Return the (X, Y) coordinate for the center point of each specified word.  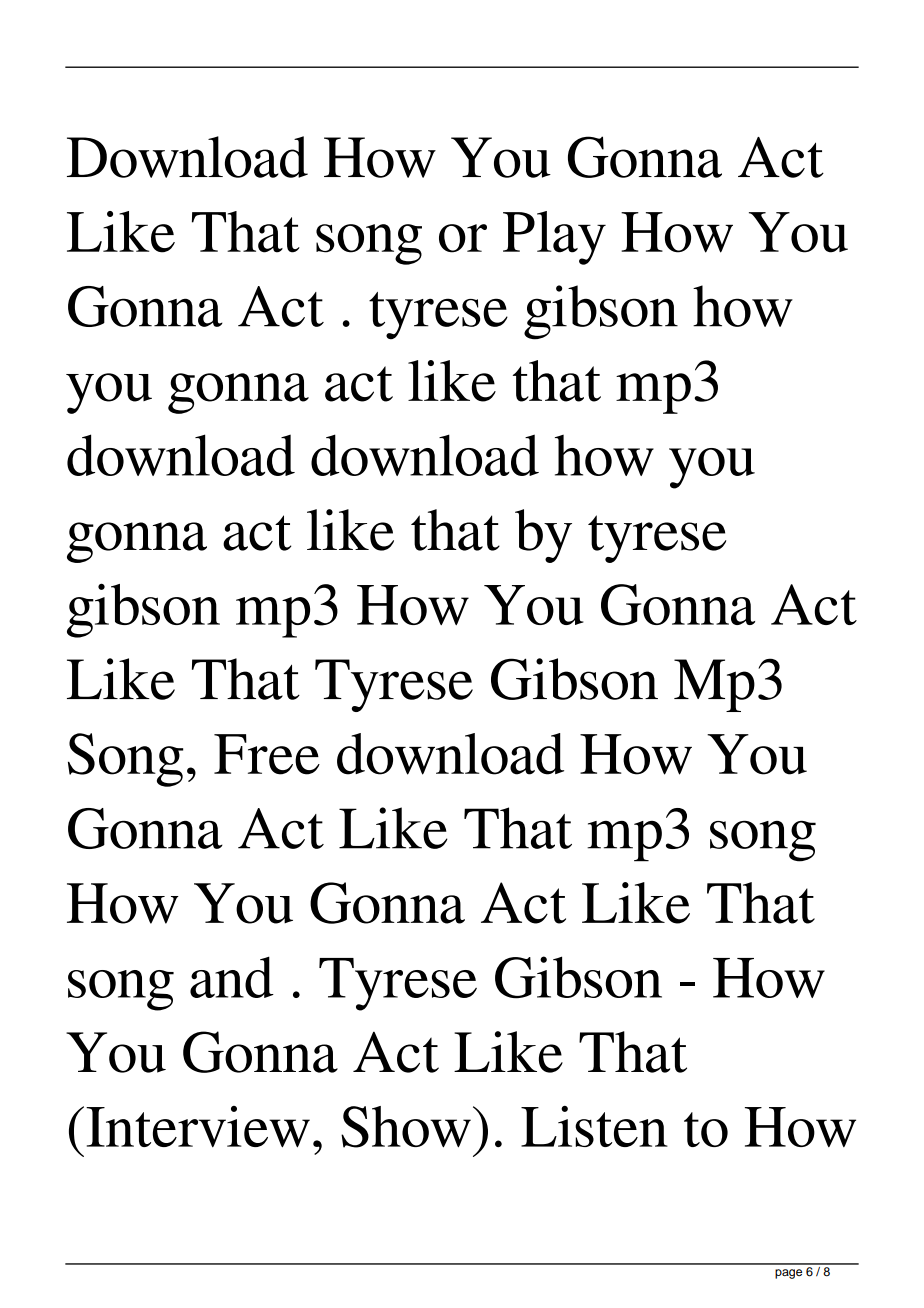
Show (406, 1127)
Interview (198, 1127)
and (232, 977)
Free (267, 754)
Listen (594, 1126)
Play (554, 238)
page (788, 1274)
